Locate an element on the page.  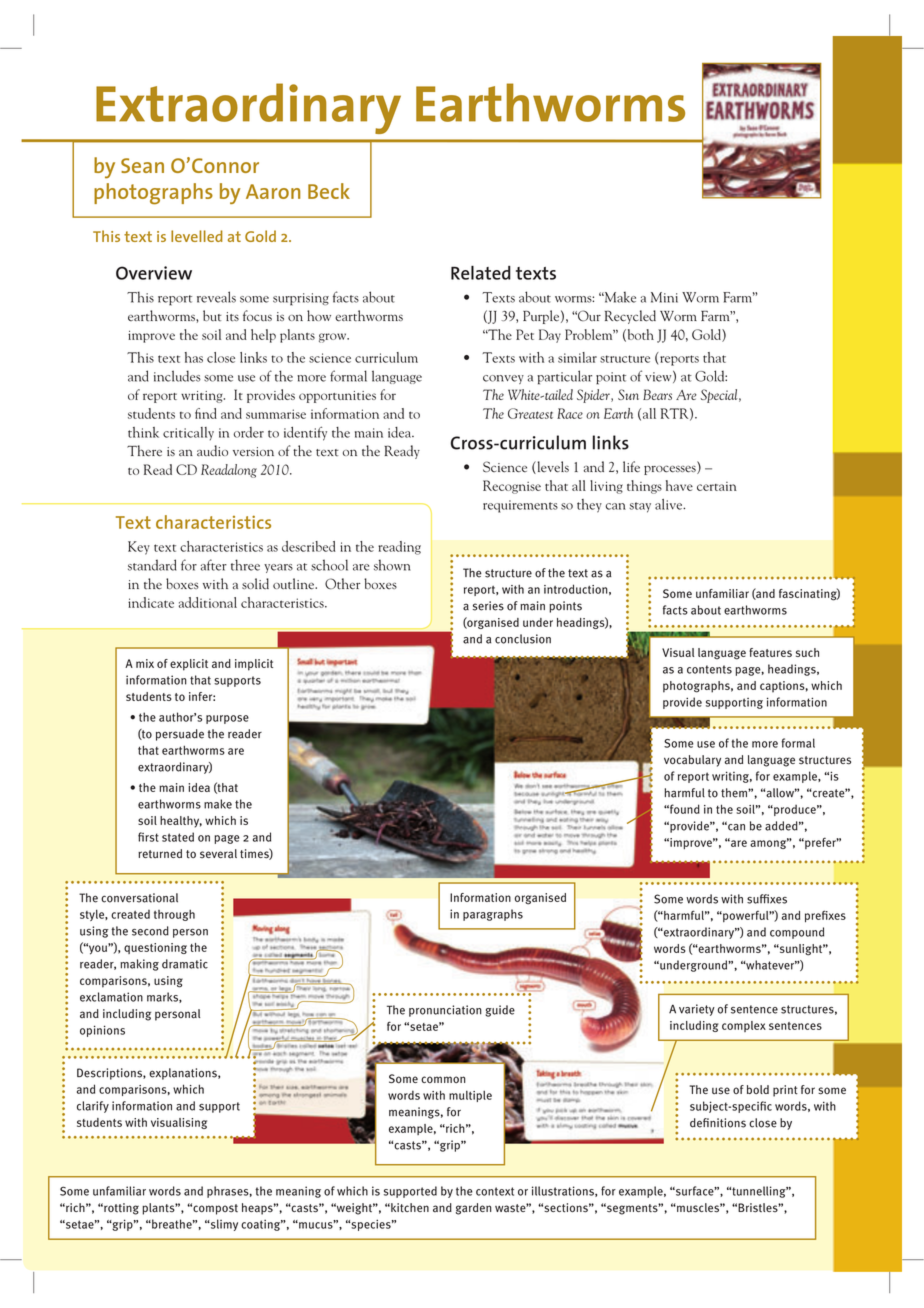
them is located at coordinates (735, 793).
